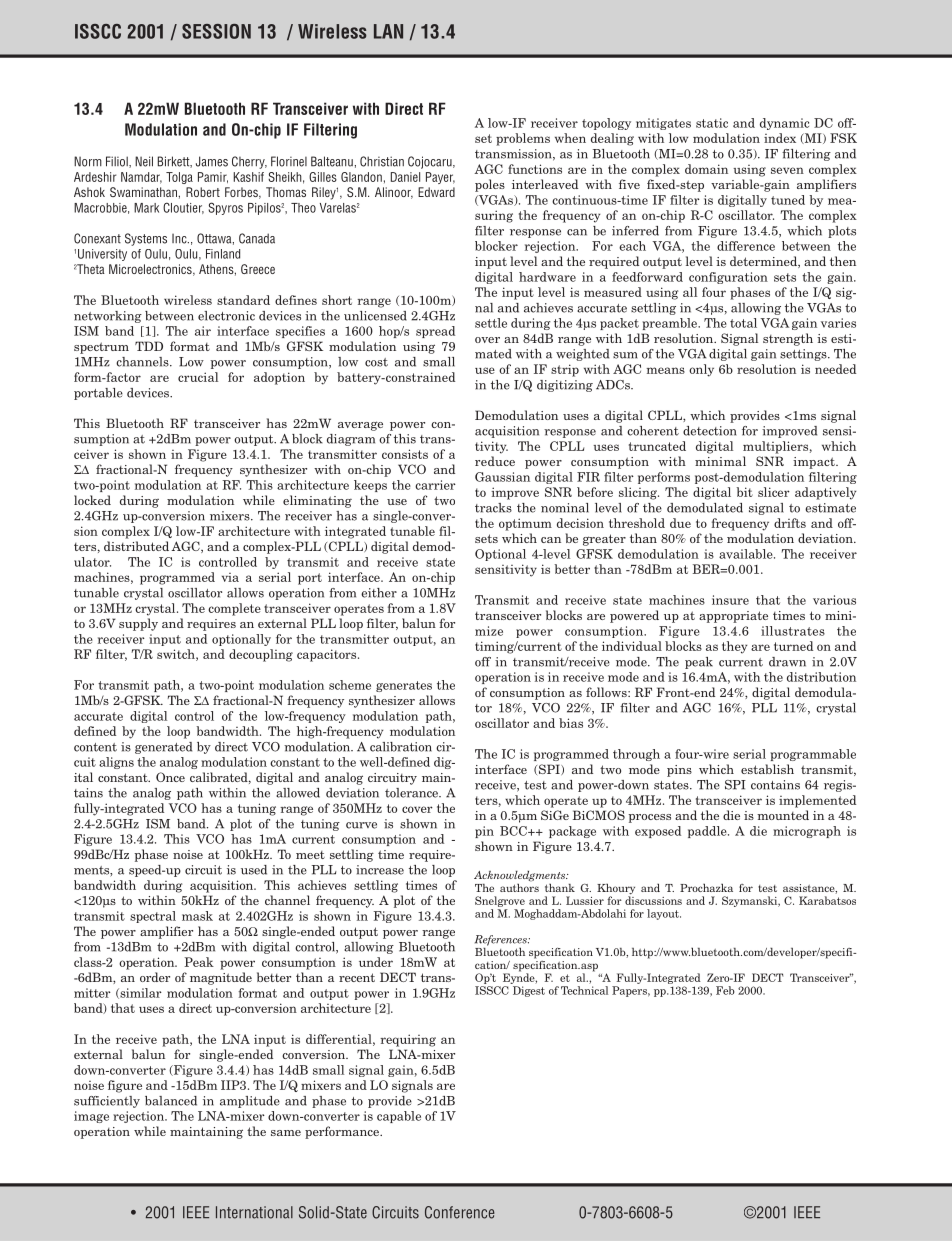  What do you see at coordinates (460, 1212) in the screenshot?
I see `Conference` at bounding box center [460, 1212].
